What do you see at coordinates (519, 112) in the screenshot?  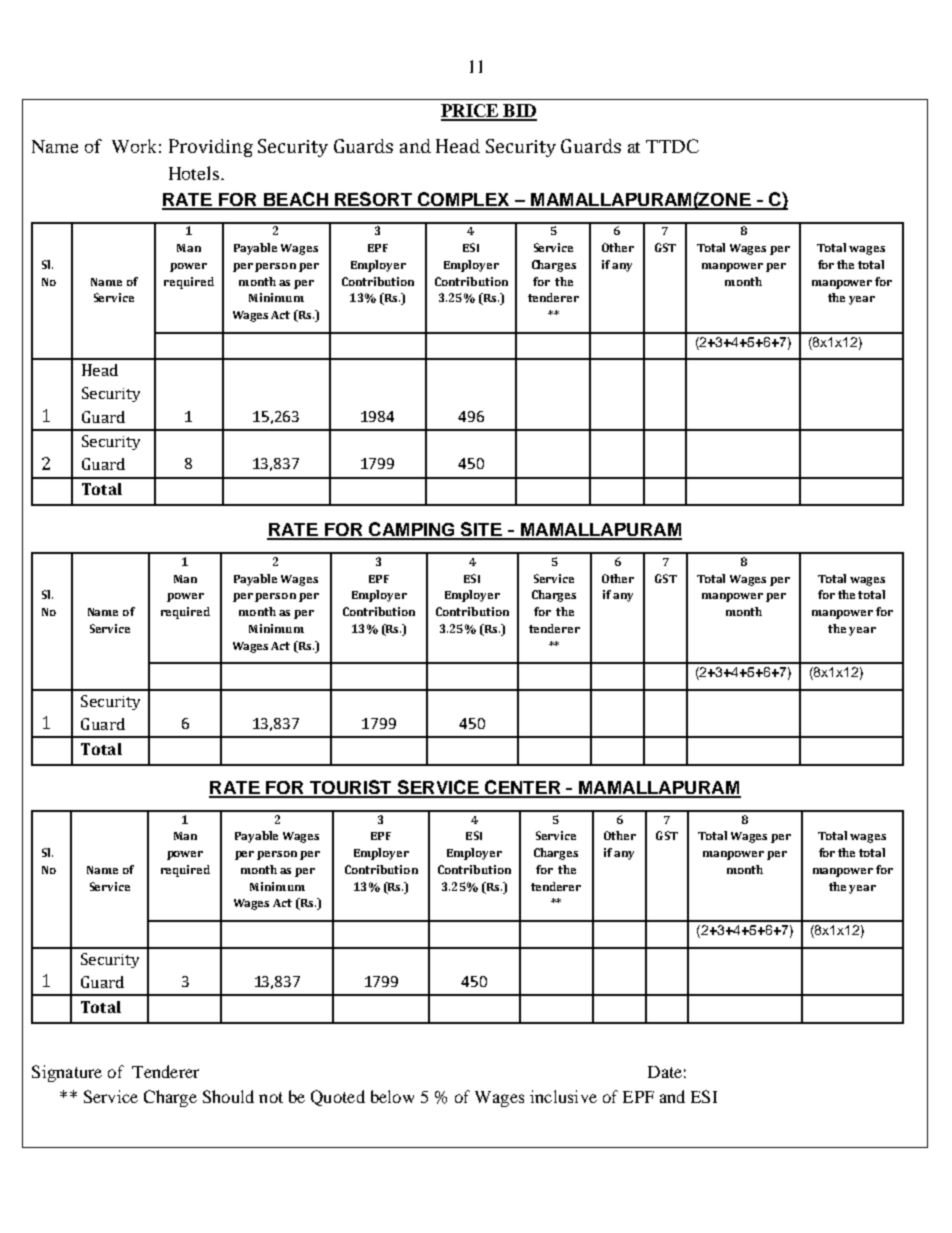 I see `BID` at bounding box center [519, 112].
